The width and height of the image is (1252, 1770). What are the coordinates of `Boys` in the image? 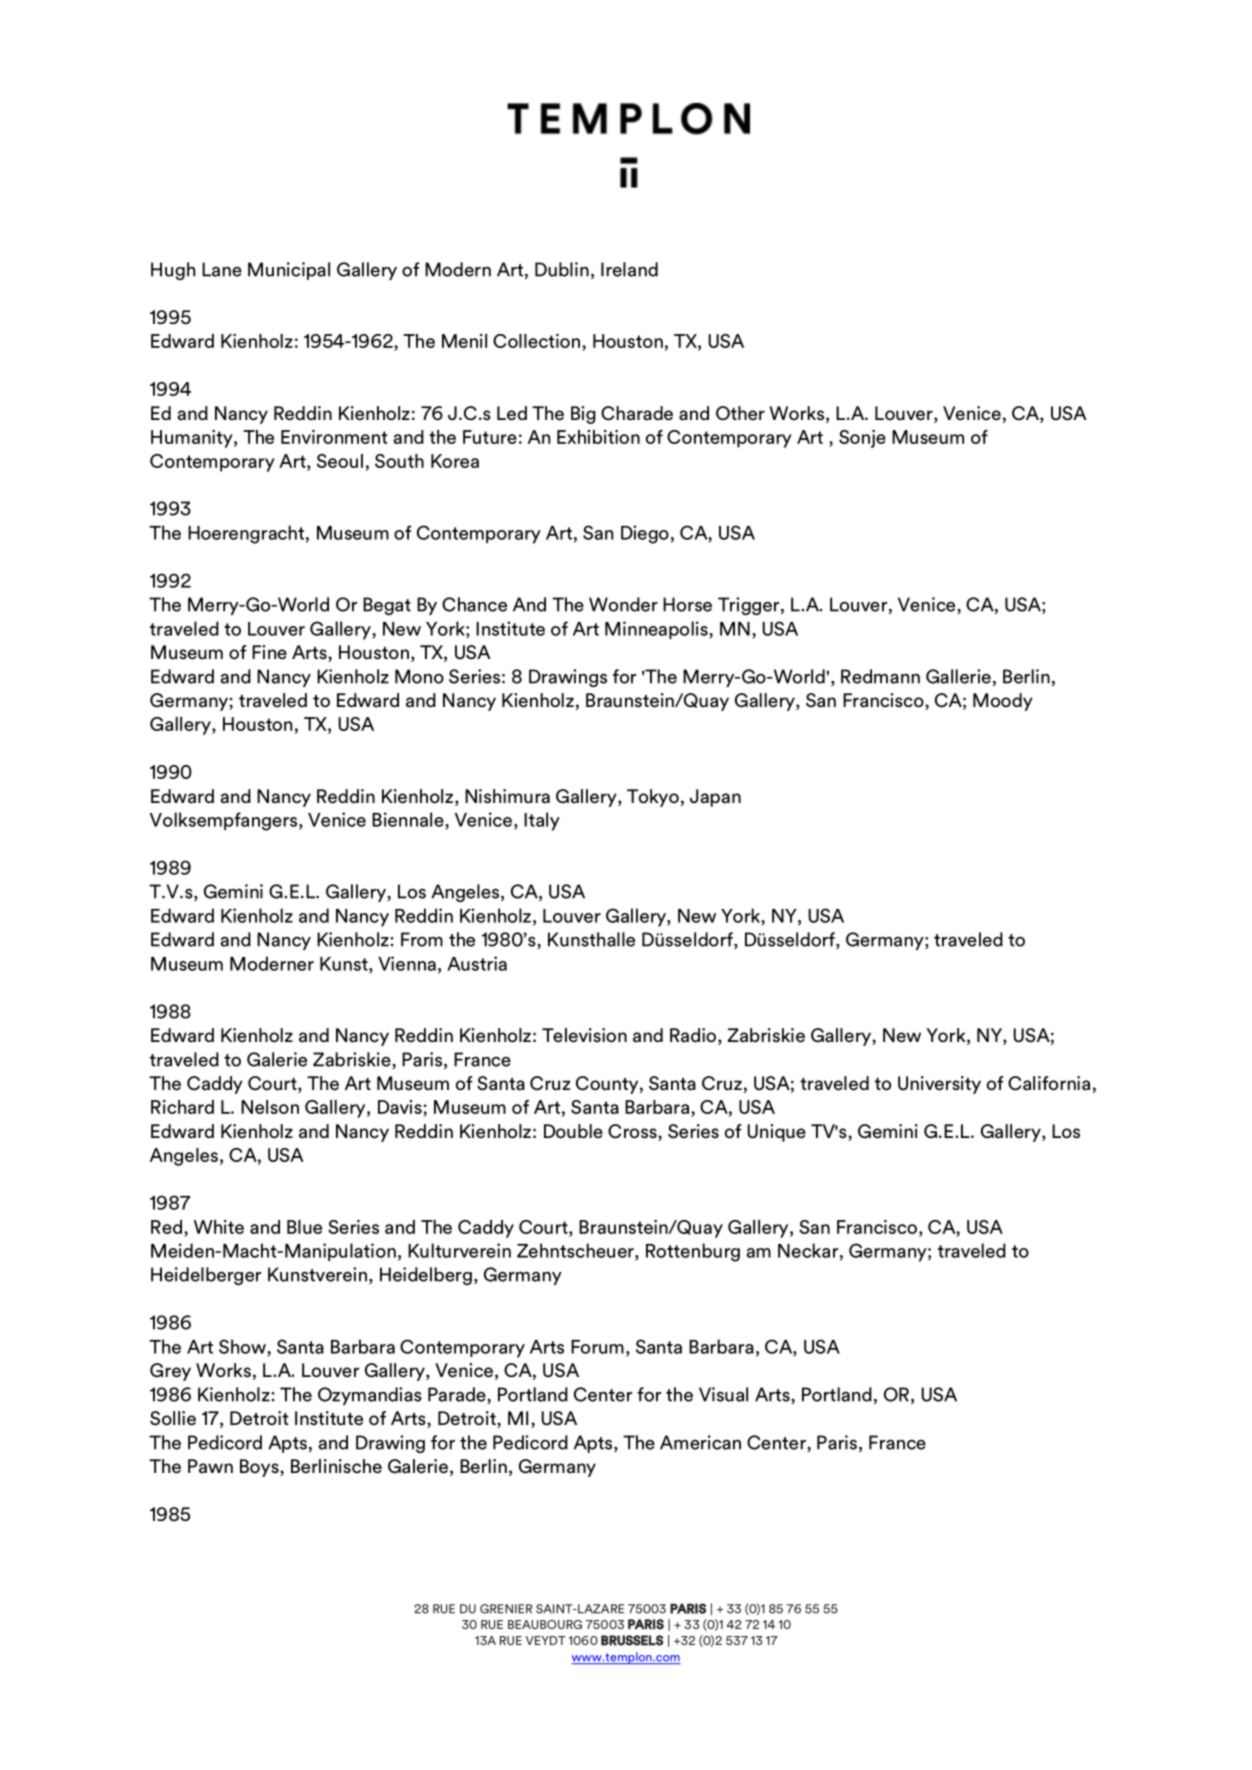 It's located at (260, 1468).
